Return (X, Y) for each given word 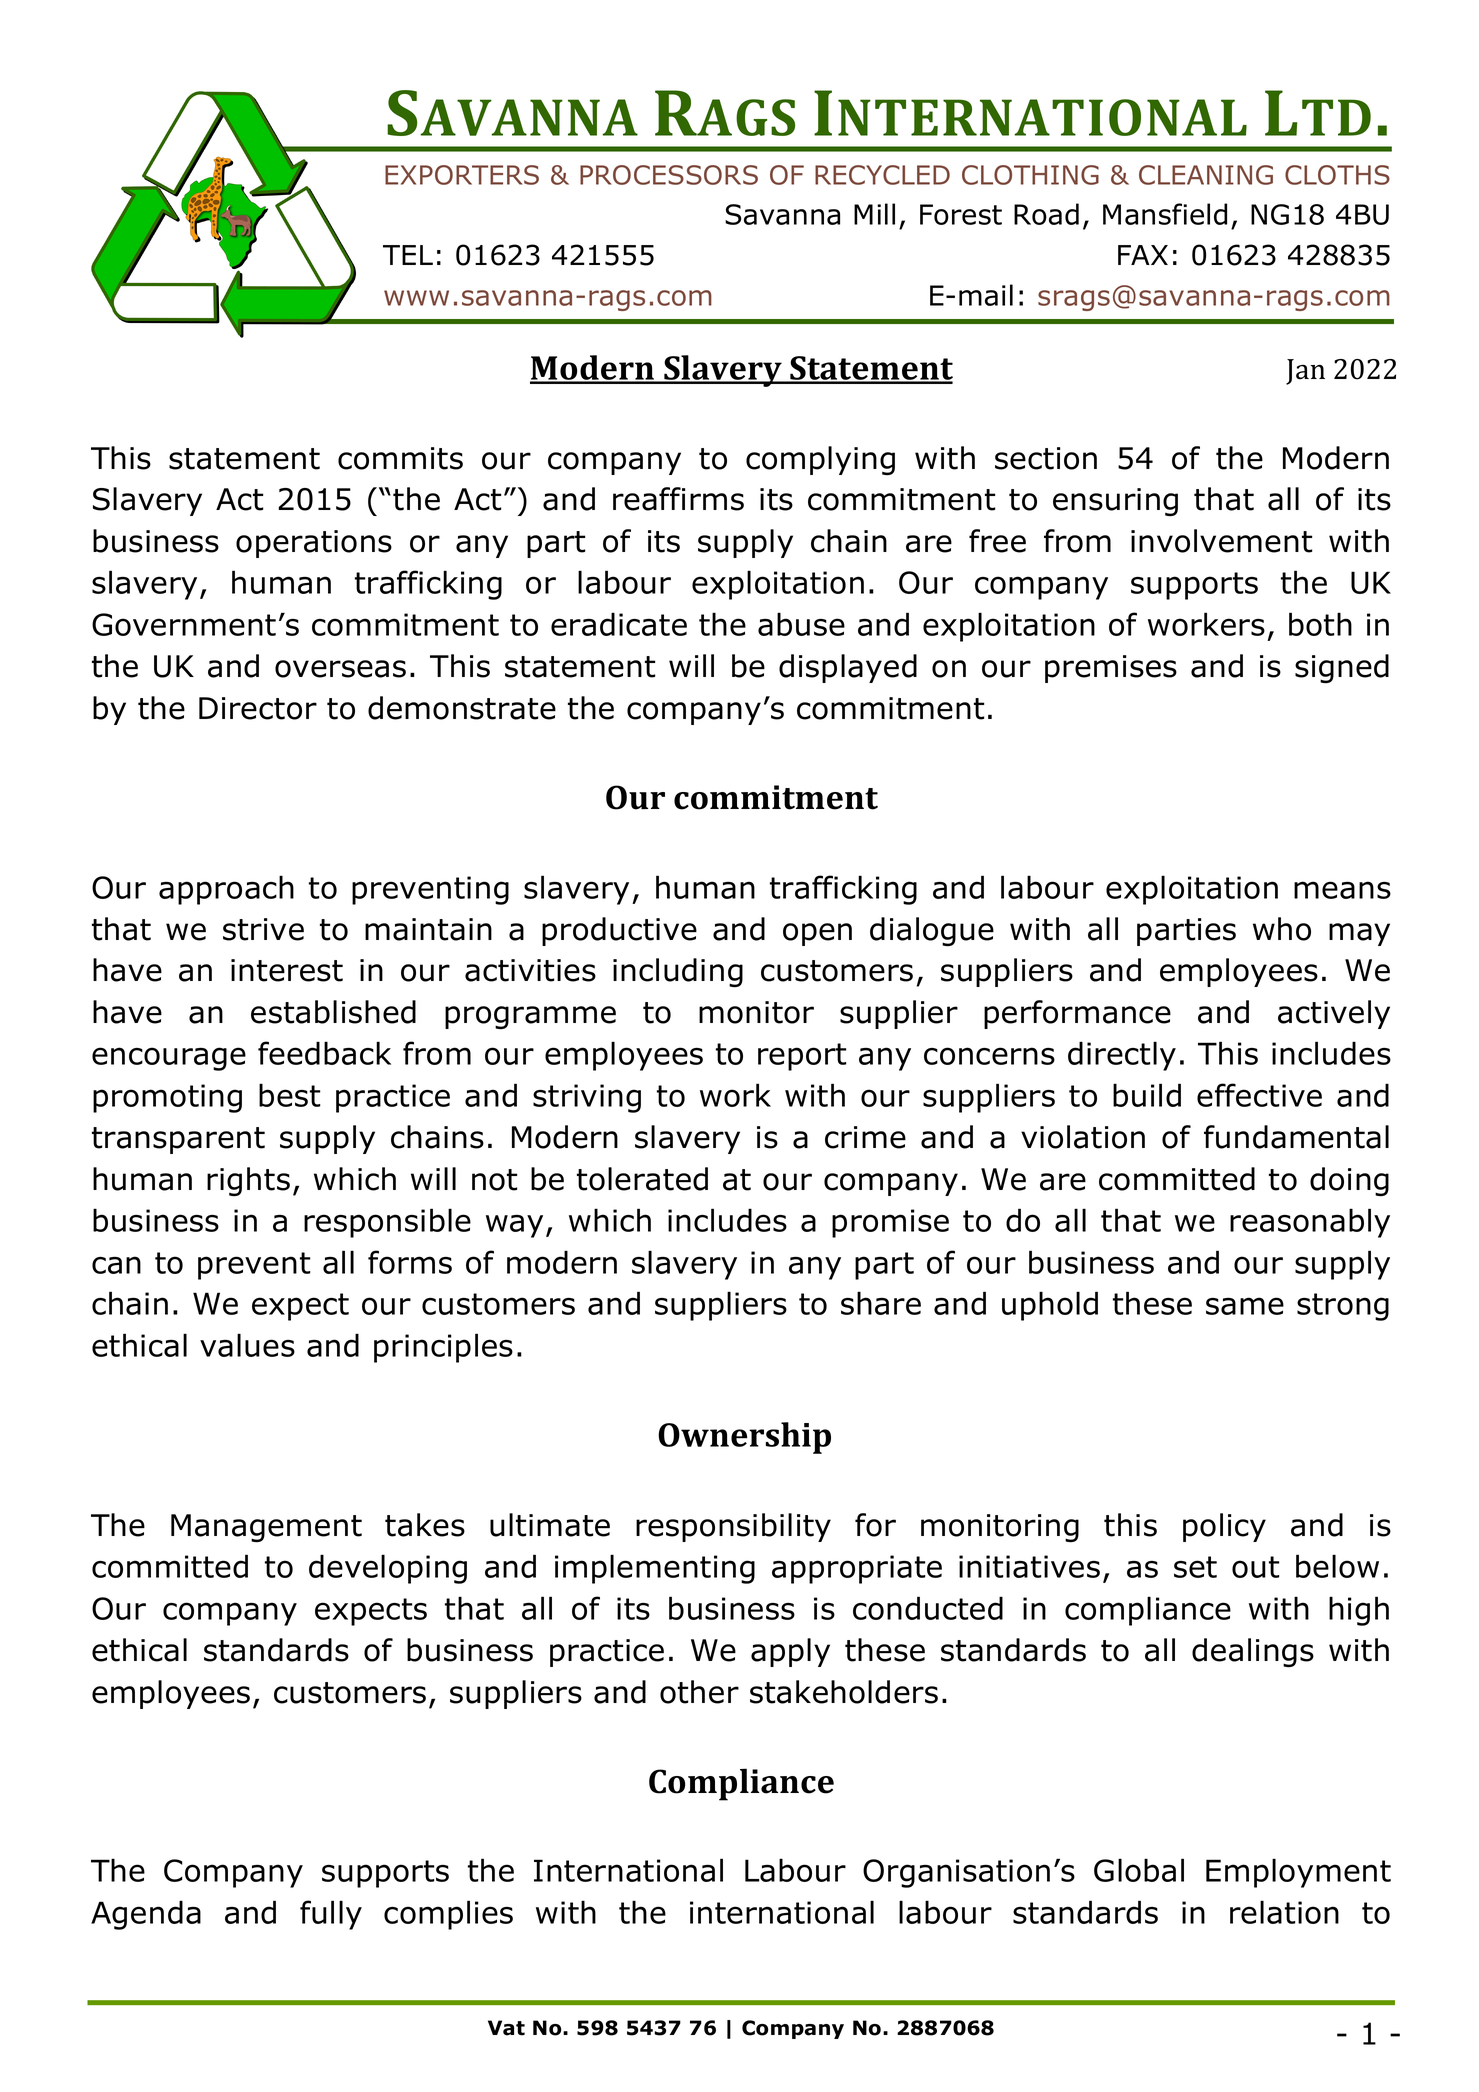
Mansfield (1165, 214)
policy (1224, 1527)
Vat (506, 2028)
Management (266, 1528)
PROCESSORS (669, 175)
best (290, 1095)
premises (1111, 669)
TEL (408, 255)
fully (331, 1915)
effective (1259, 1095)
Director (258, 708)
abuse (801, 624)
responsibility (733, 1527)
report (802, 1057)
